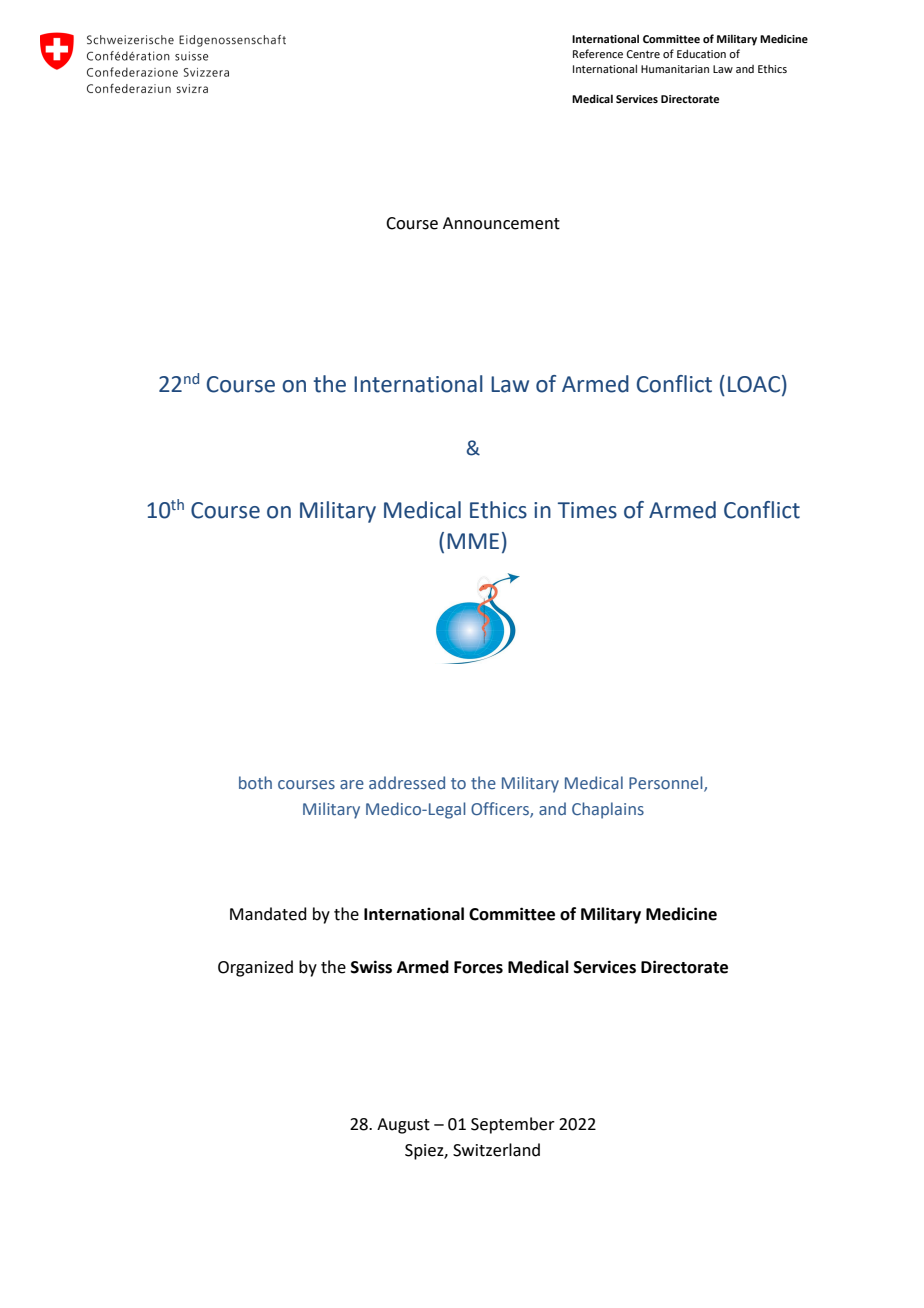  I want to click on MME, so click(473, 541).
